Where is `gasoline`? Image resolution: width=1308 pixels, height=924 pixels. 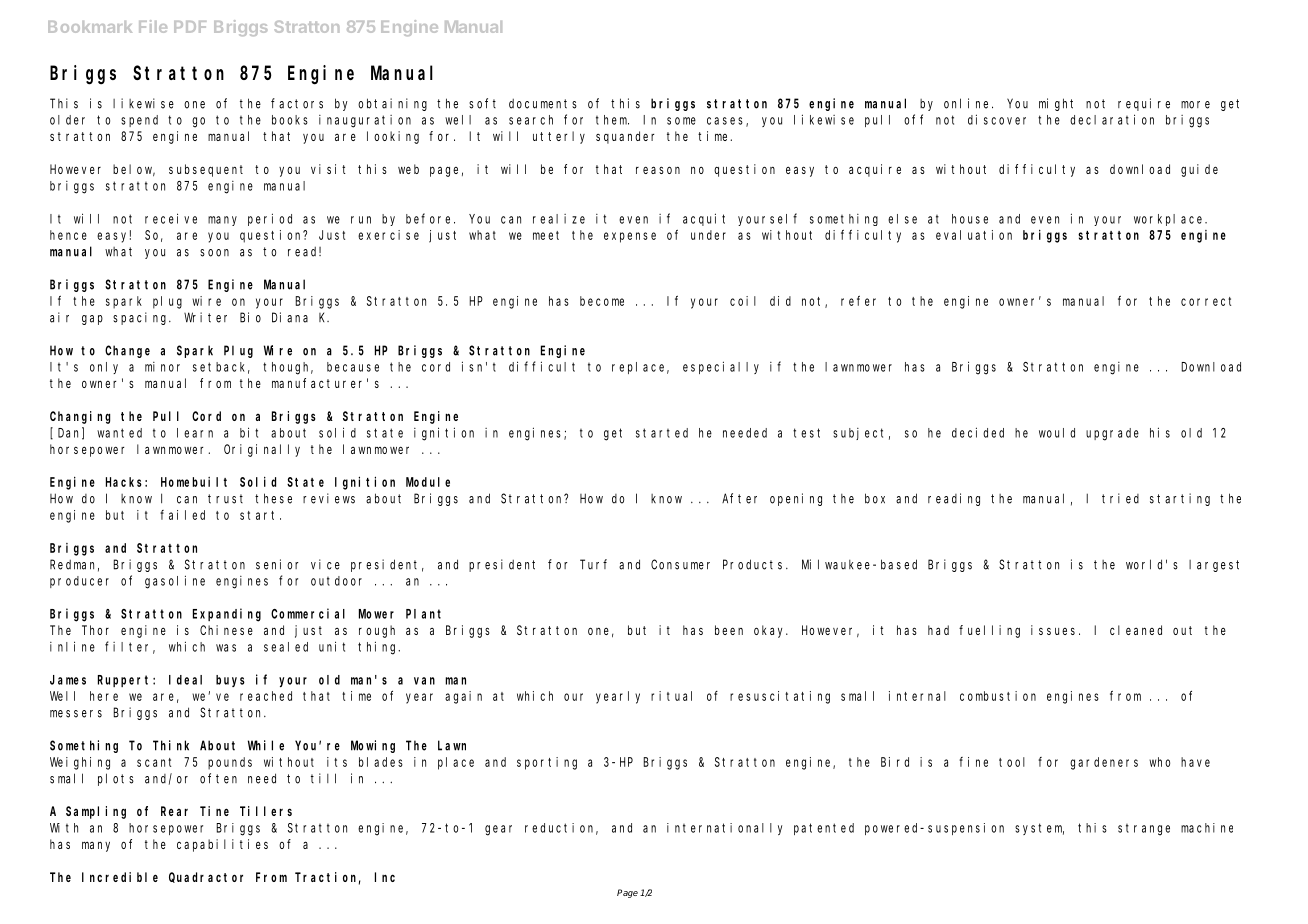 gasoline is located at coordinates (175, 582).
